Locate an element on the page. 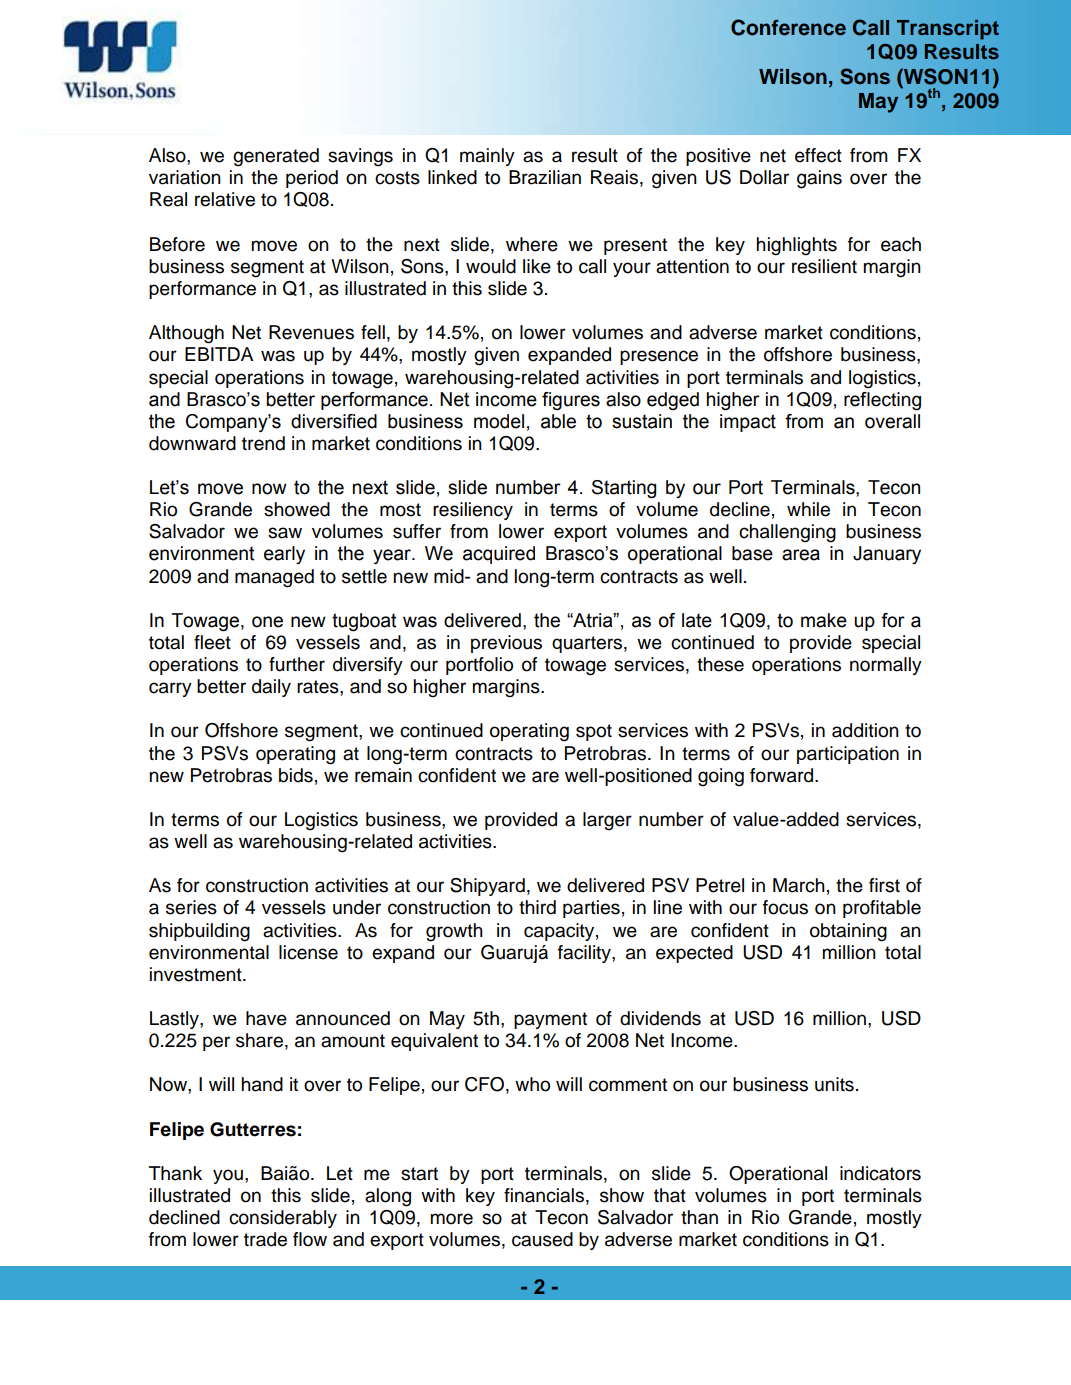 The height and width of the image is (1385, 1071). Conference is located at coordinates (788, 27).
